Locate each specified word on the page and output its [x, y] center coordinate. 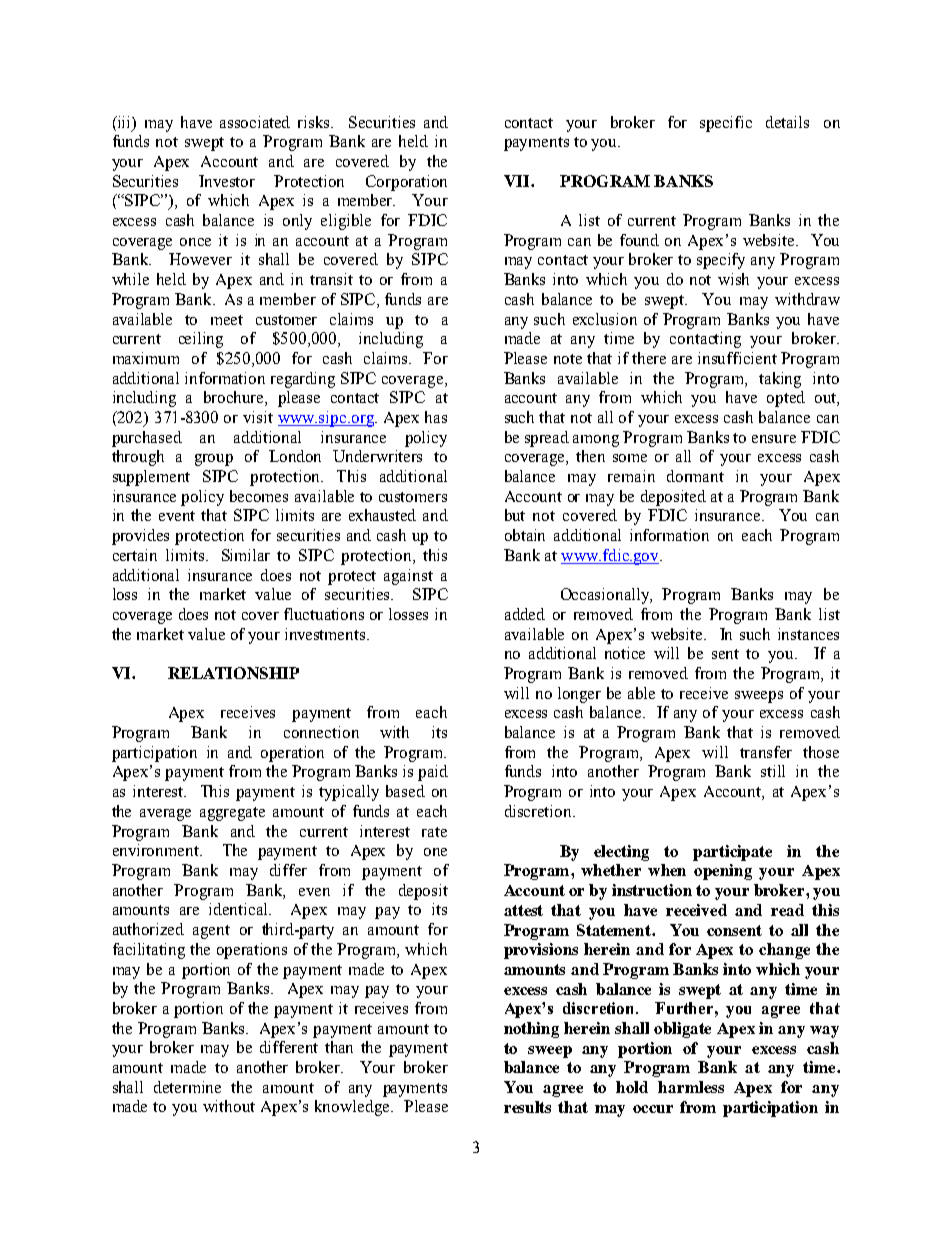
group [214, 460]
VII [518, 181]
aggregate [232, 814]
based [405, 791]
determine [187, 1087]
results [527, 1107]
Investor [227, 181]
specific [726, 124]
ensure [774, 439]
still [773, 771]
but [515, 515]
